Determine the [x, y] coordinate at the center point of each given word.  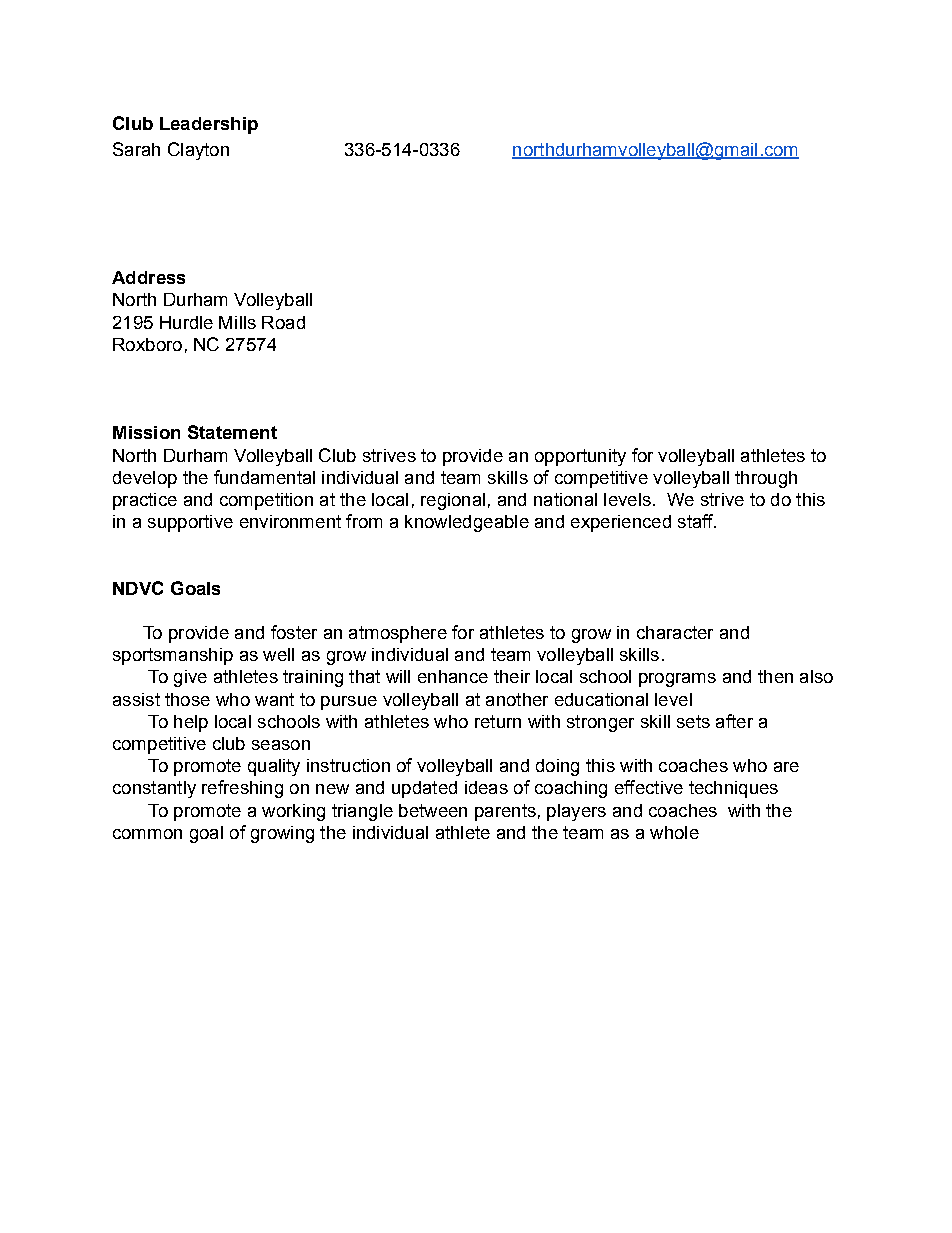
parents [505, 812]
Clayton [198, 151]
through [766, 479]
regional [453, 501]
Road [283, 322]
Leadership [209, 125]
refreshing [242, 789]
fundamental [264, 477]
